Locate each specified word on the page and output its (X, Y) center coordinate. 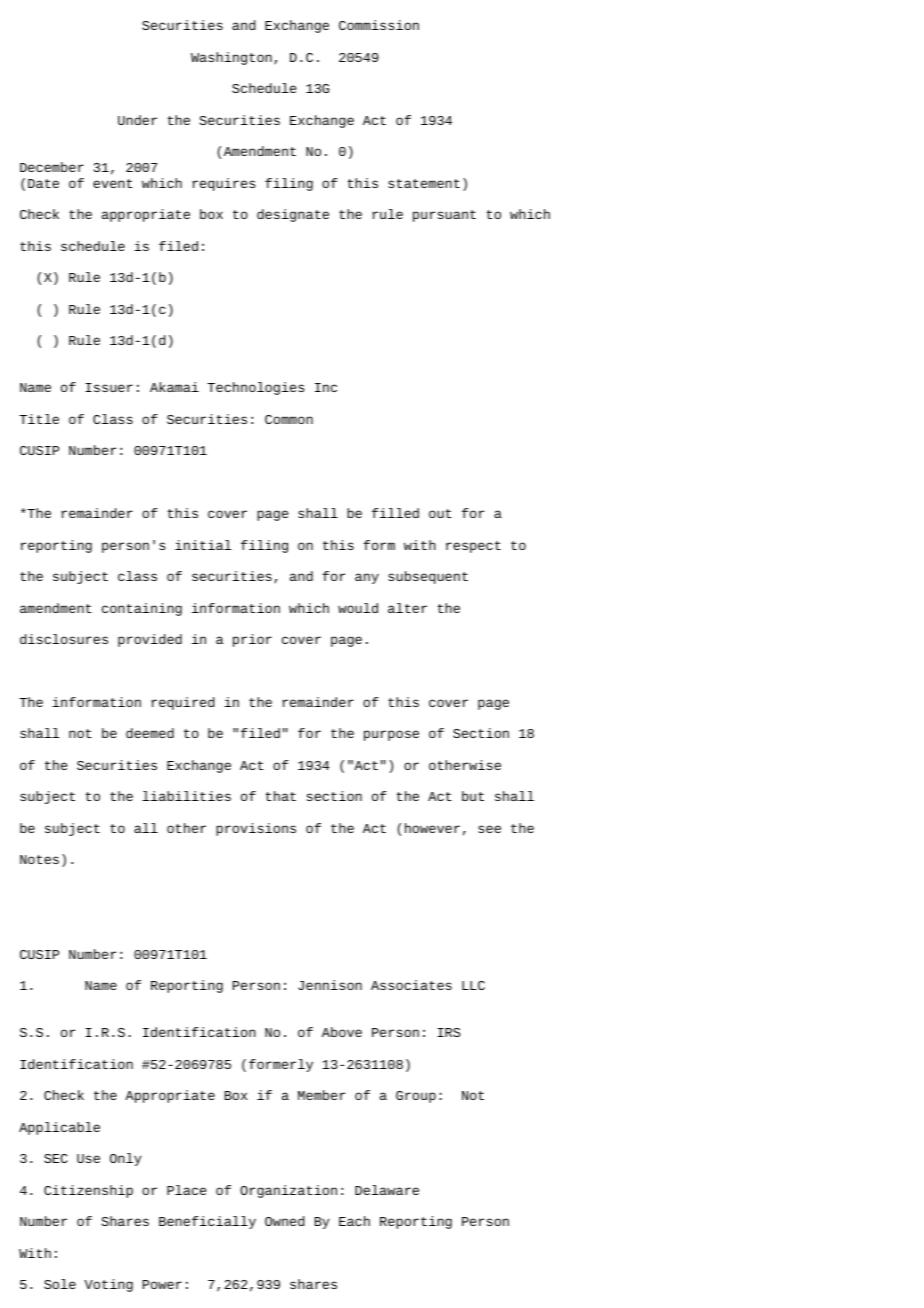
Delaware (387, 1190)
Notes (39, 859)
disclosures (64, 639)
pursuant (444, 216)
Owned (285, 1221)
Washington (231, 58)
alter (407, 608)
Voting (108, 1285)
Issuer (109, 387)
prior (252, 640)
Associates (411, 985)
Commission (379, 25)
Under (137, 120)
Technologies (255, 388)
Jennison (330, 985)
